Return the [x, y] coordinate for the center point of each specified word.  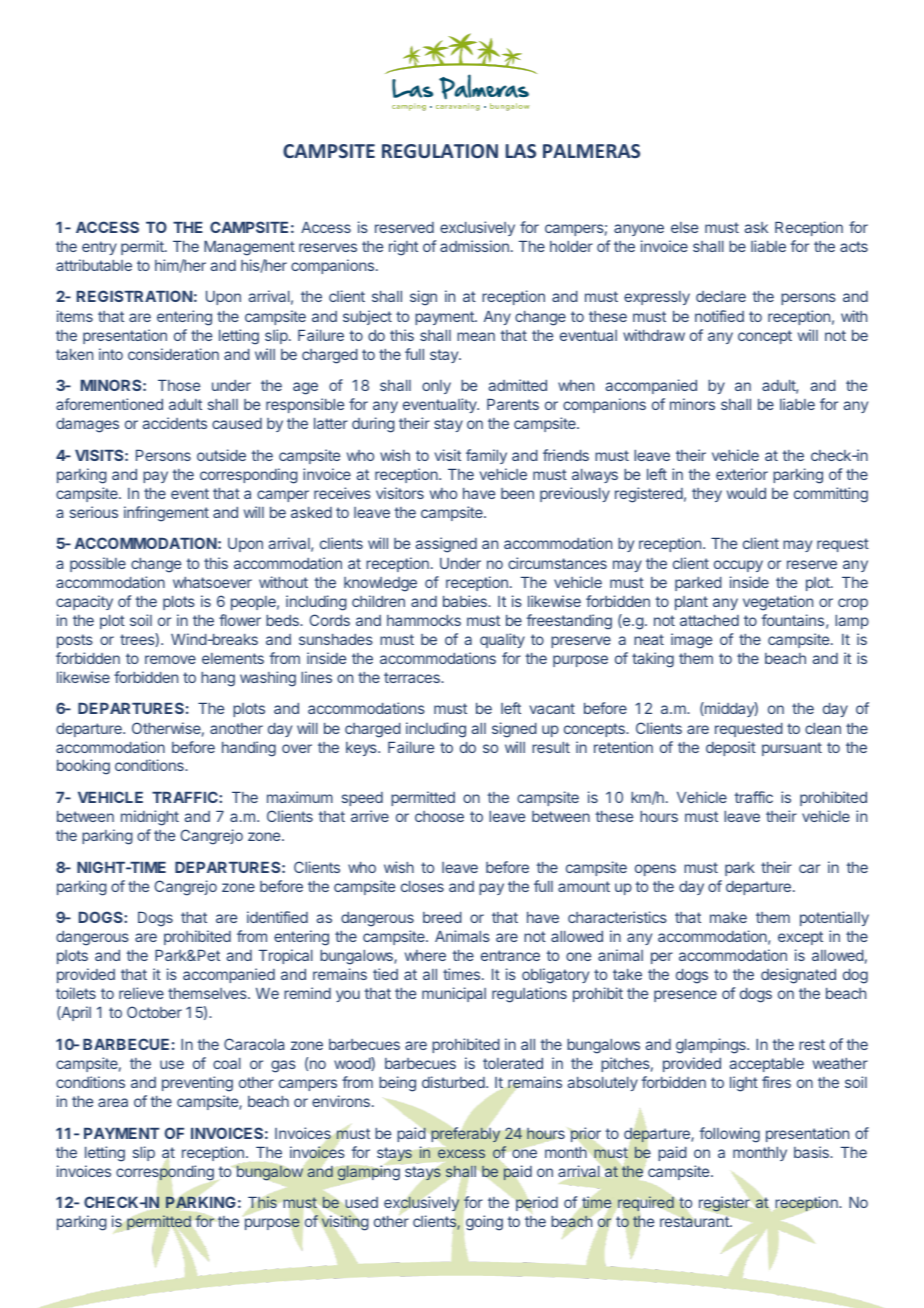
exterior [742, 474]
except [800, 938]
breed [442, 917]
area [113, 1102]
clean [823, 728]
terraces [413, 677]
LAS [520, 151]
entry [99, 248]
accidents [174, 423]
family [486, 456]
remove [170, 659]
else [684, 227]
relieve [141, 993]
